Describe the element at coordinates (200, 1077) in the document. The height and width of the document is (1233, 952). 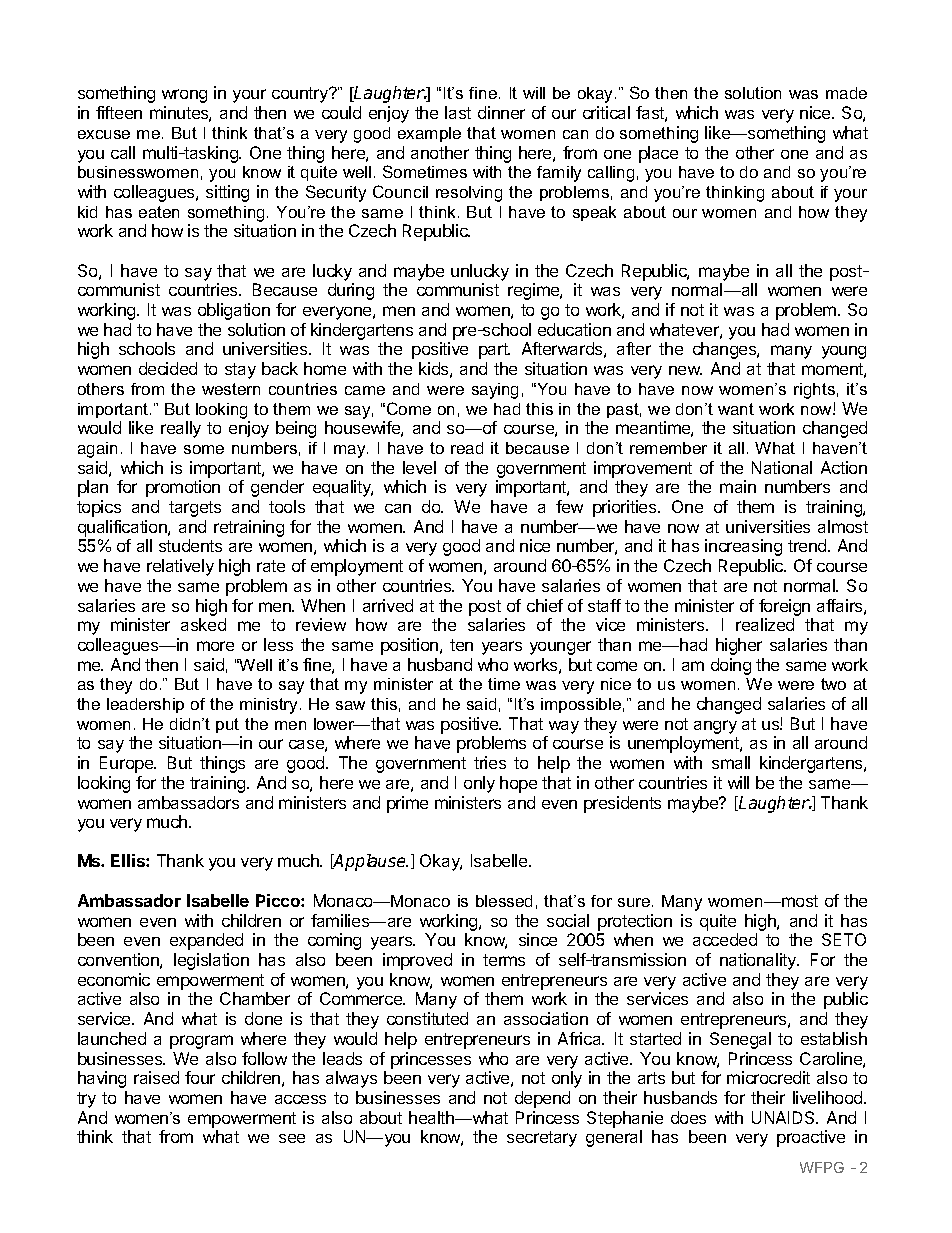
I see `four` at that location.
